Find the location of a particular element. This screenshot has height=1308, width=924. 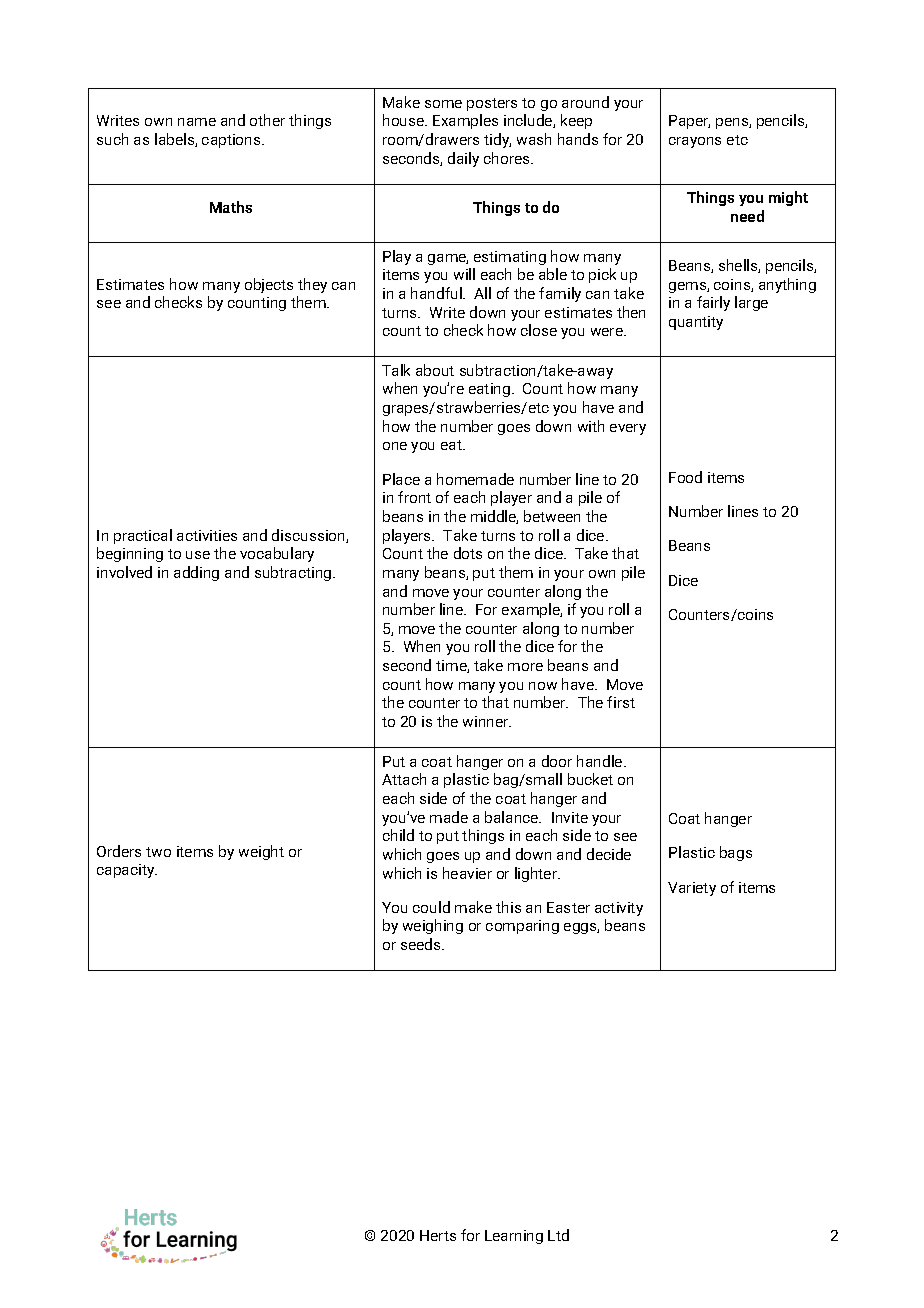

first is located at coordinates (621, 702).
